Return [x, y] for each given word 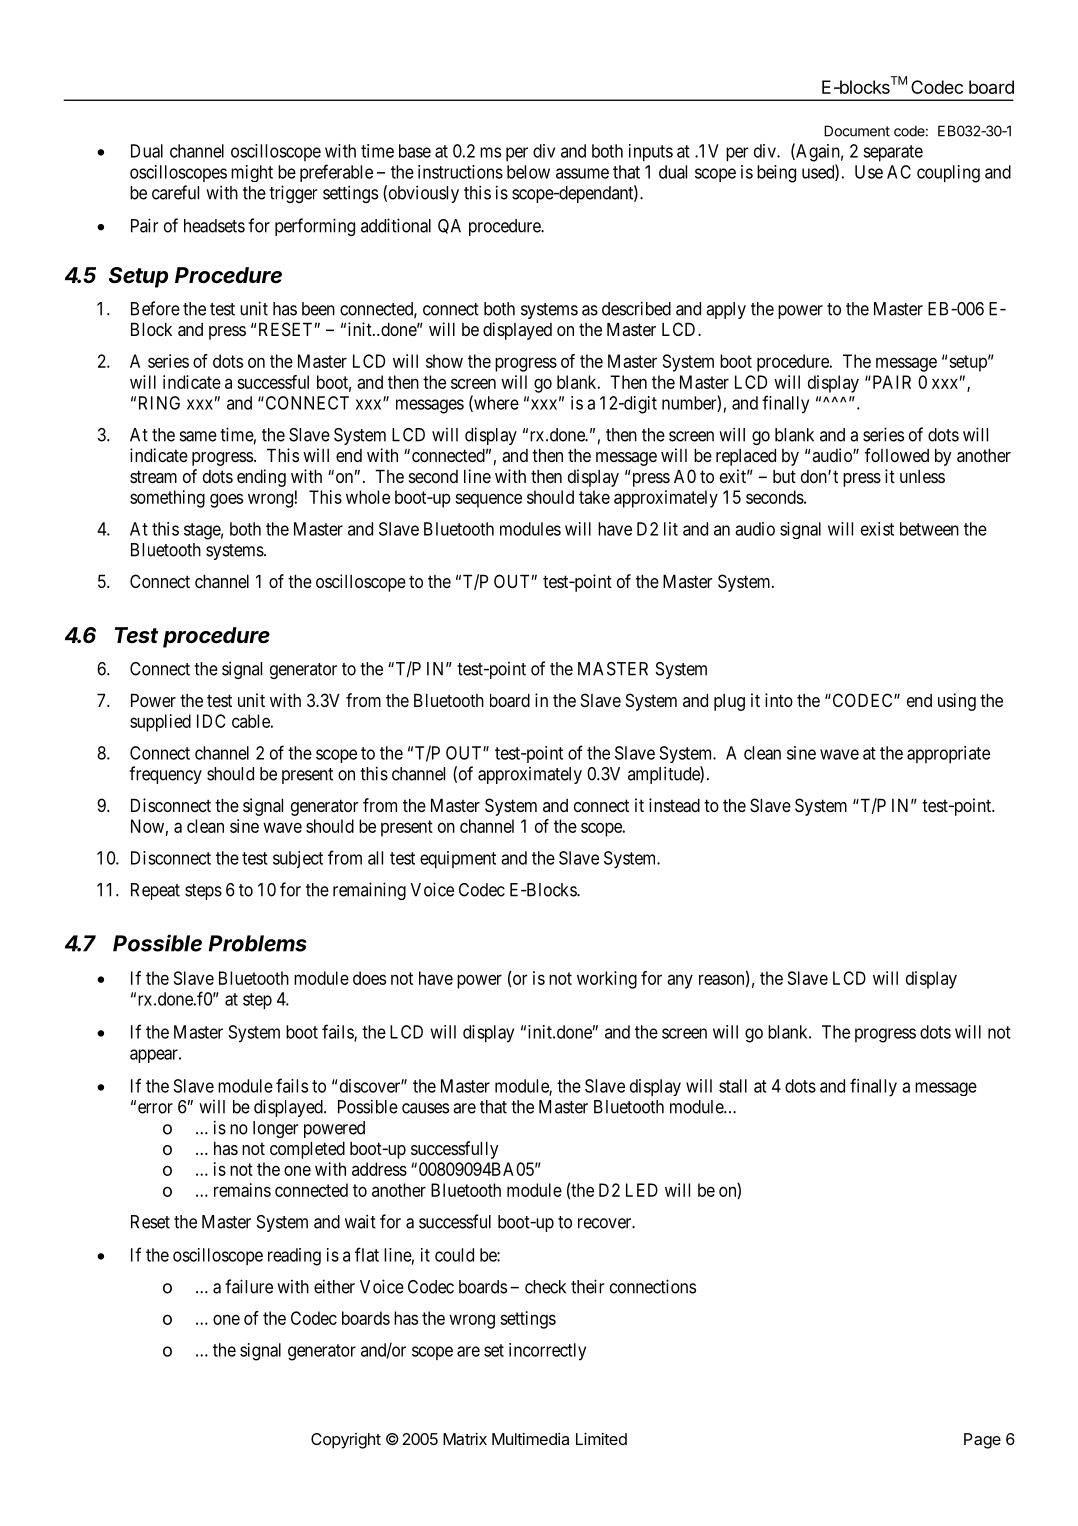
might [252, 173]
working [607, 980]
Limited [601, 1439]
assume [582, 173]
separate [893, 153]
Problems [258, 943]
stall [733, 1086]
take [594, 497]
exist [877, 529]
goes [226, 500]
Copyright [346, 1441]
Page [982, 1441]
